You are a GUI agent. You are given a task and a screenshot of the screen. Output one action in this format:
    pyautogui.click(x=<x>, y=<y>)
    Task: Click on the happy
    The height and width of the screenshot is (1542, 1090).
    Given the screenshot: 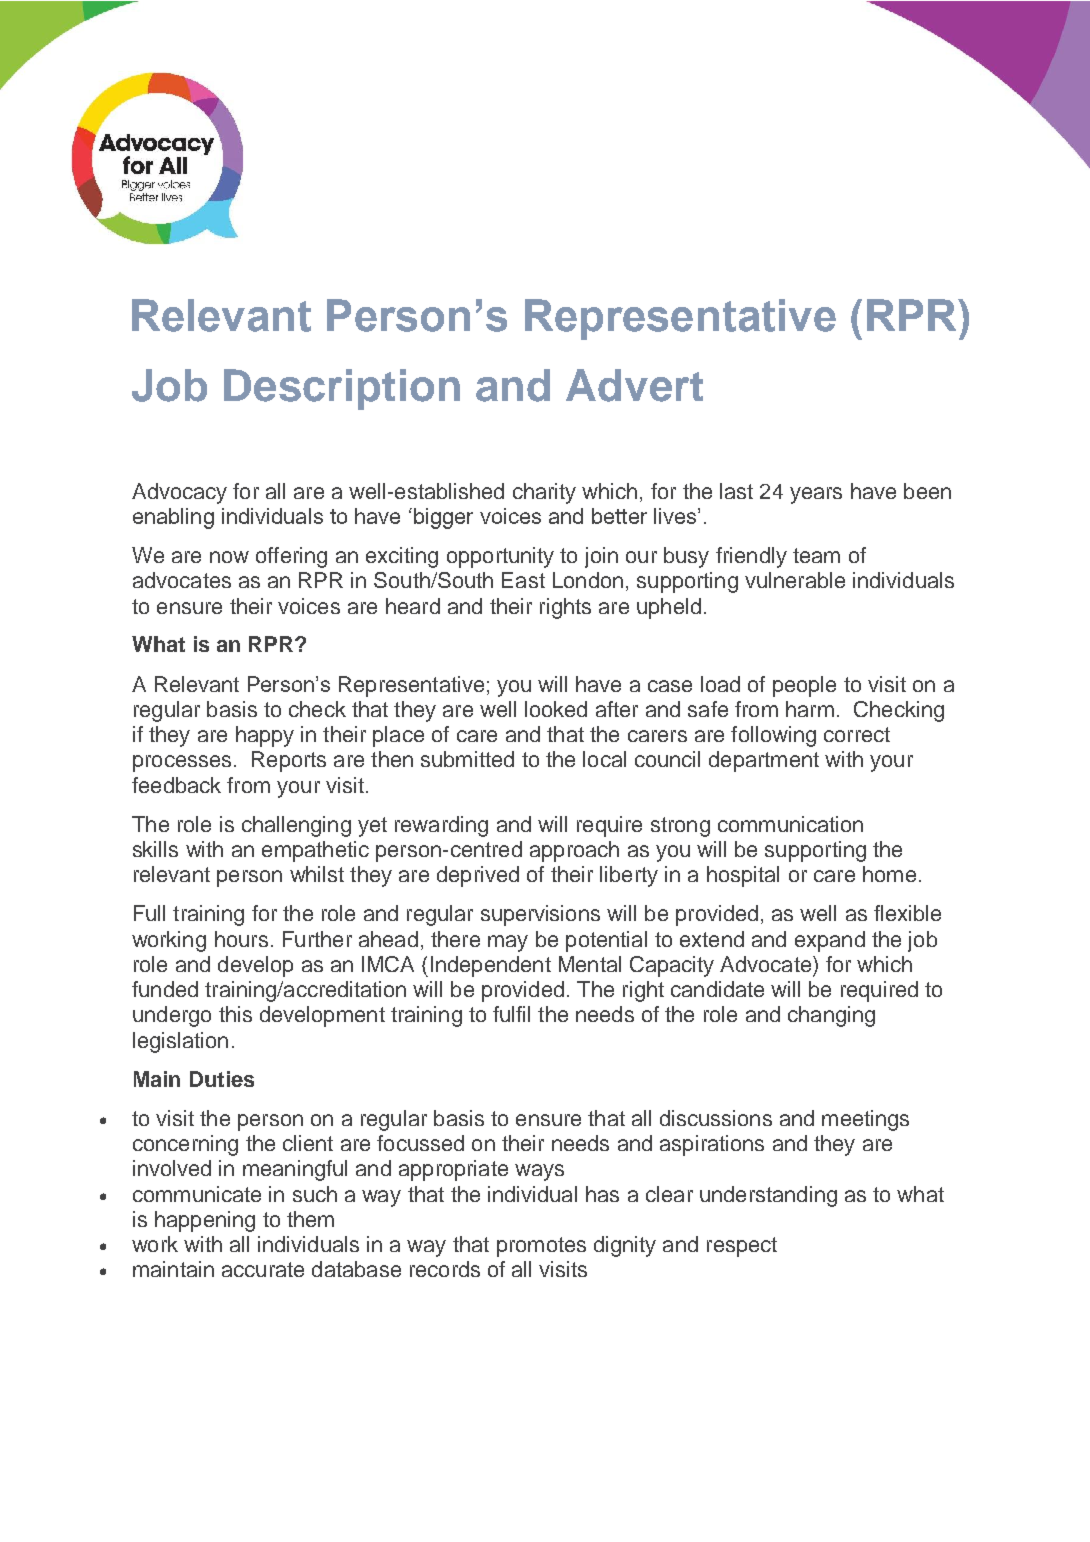 What is the action you would take?
    pyautogui.click(x=265, y=736)
